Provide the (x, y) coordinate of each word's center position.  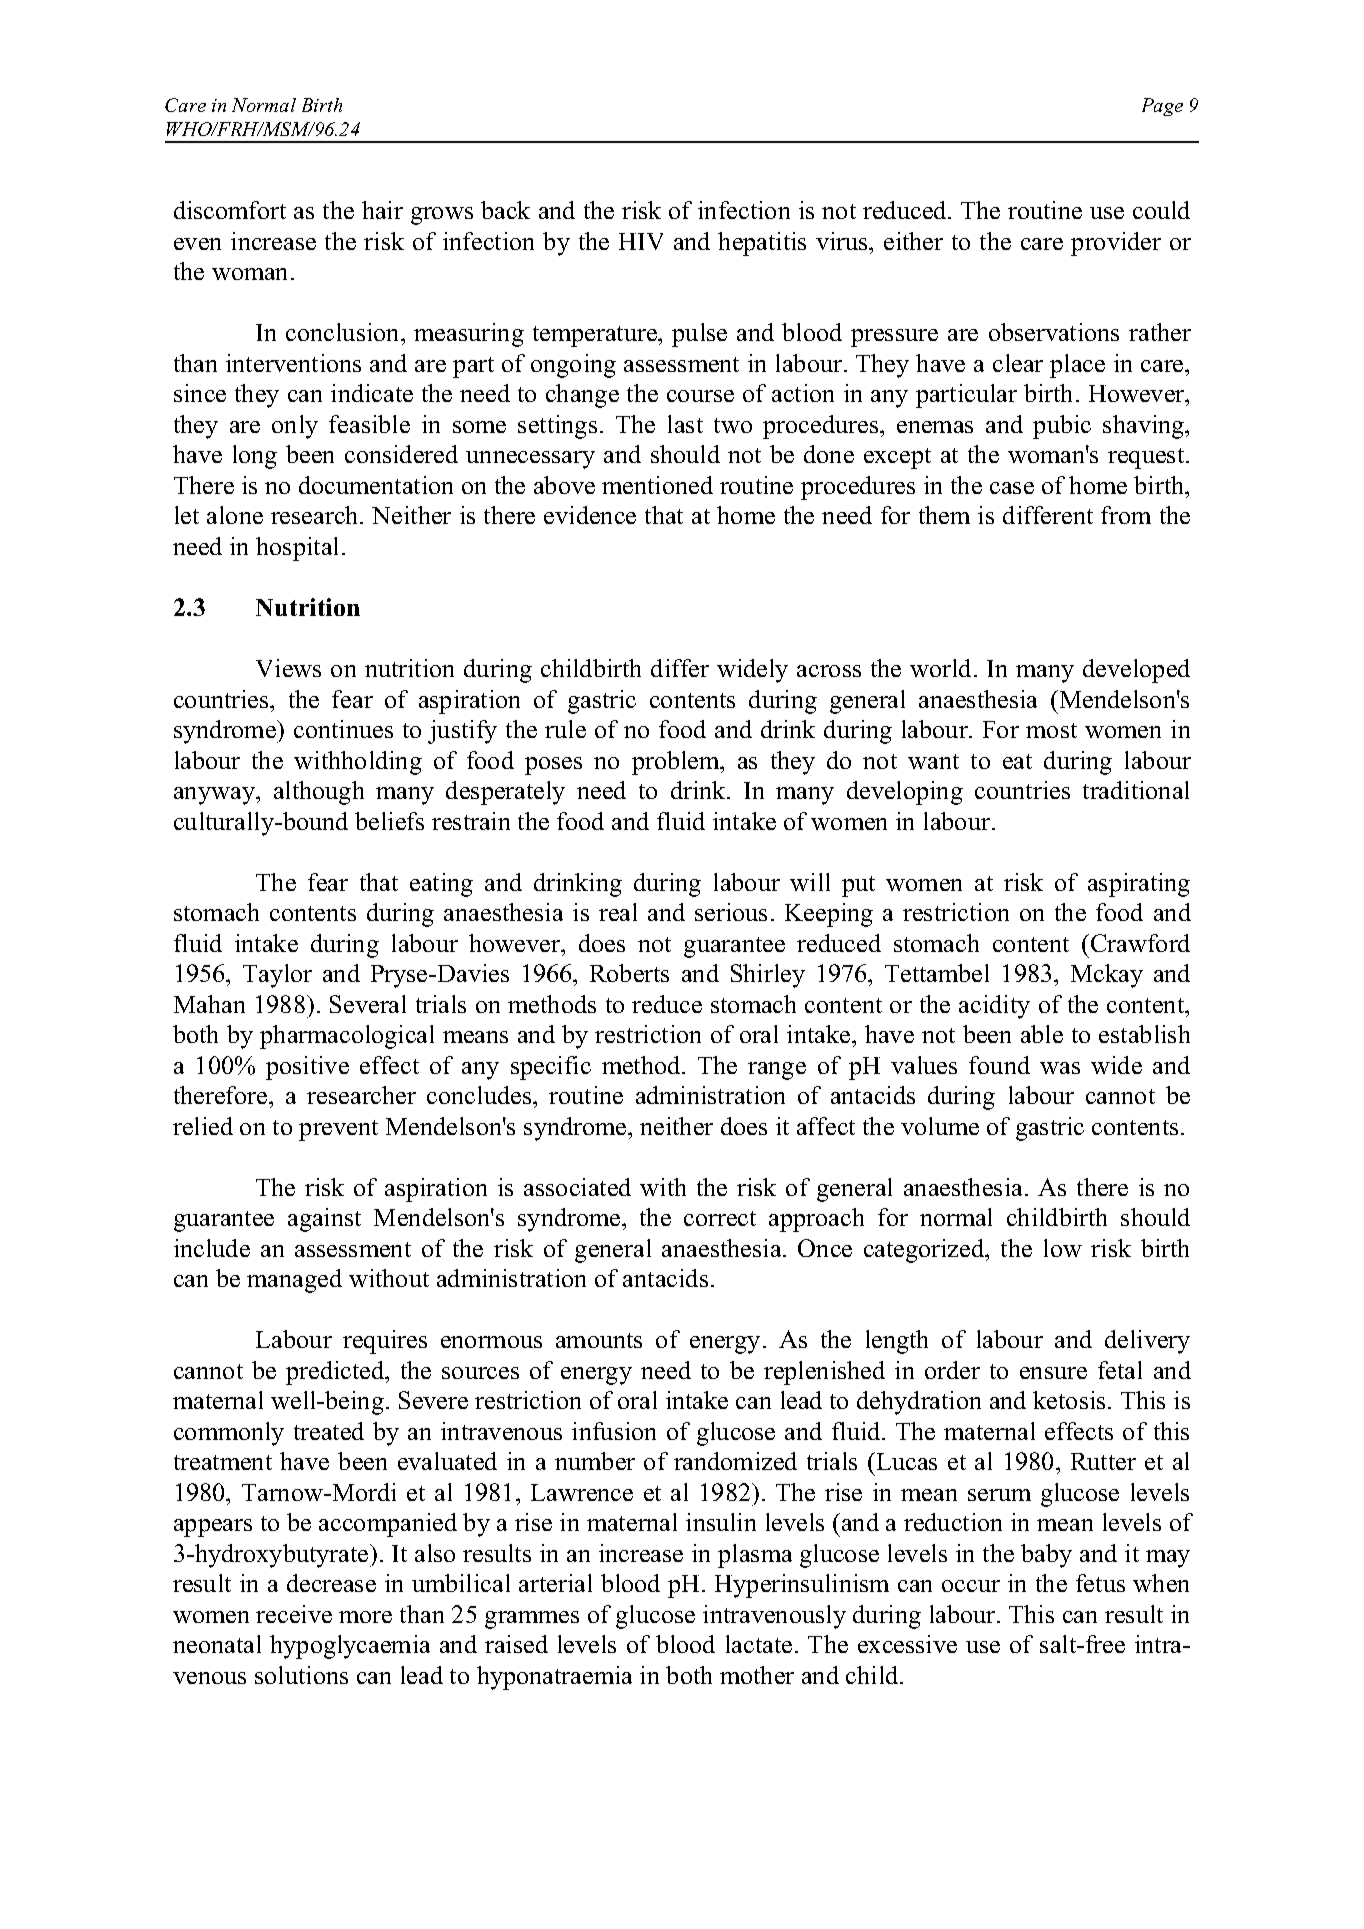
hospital (297, 549)
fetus (1100, 1583)
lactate (759, 1644)
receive (294, 1614)
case (1012, 488)
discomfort (230, 210)
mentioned (657, 485)
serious (731, 912)
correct (720, 1218)
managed (294, 1281)
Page (1162, 107)
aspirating (1139, 885)
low (1063, 1248)
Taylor (277, 976)
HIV (641, 241)
